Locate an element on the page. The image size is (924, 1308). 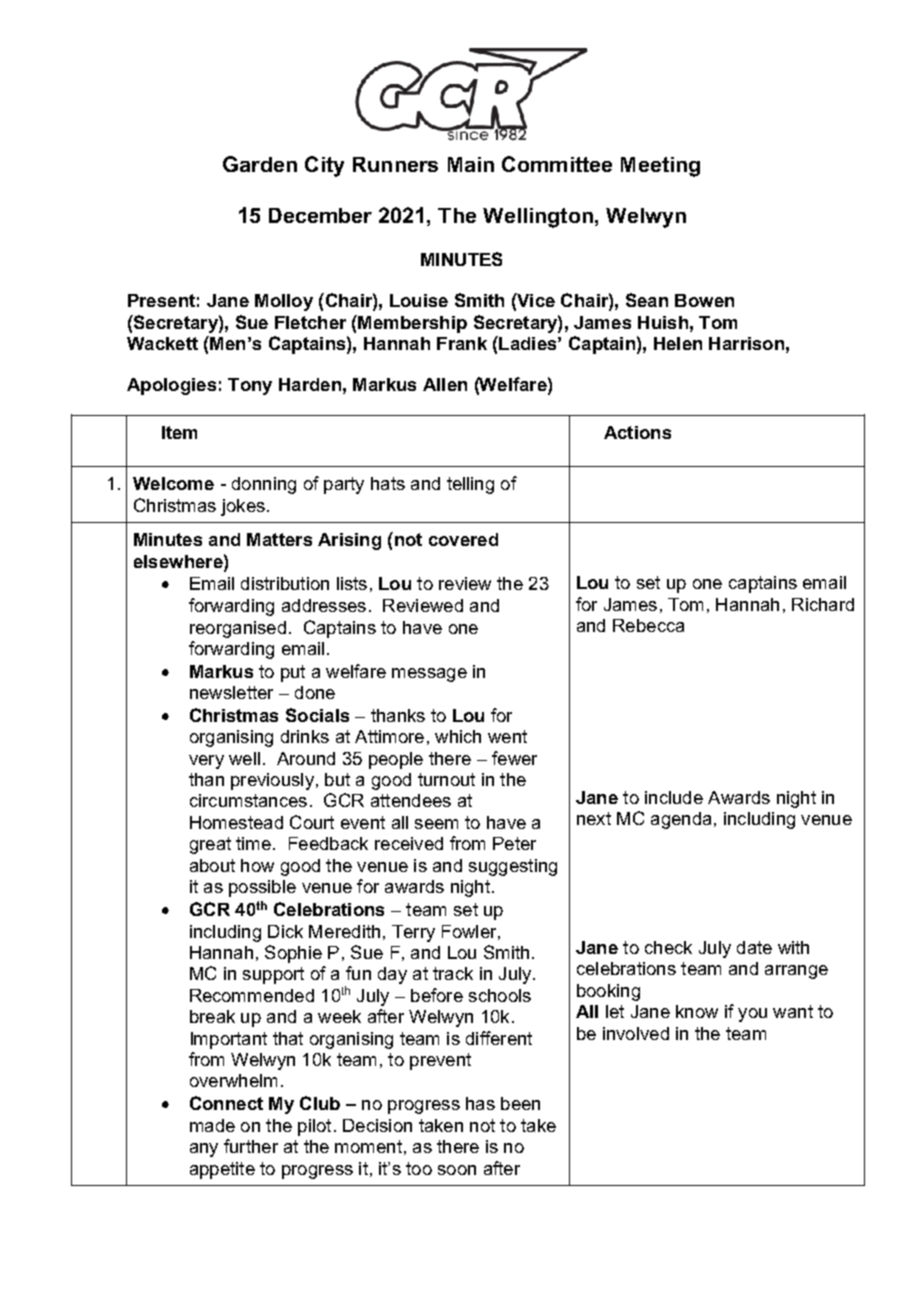
telling is located at coordinates (470, 485).
